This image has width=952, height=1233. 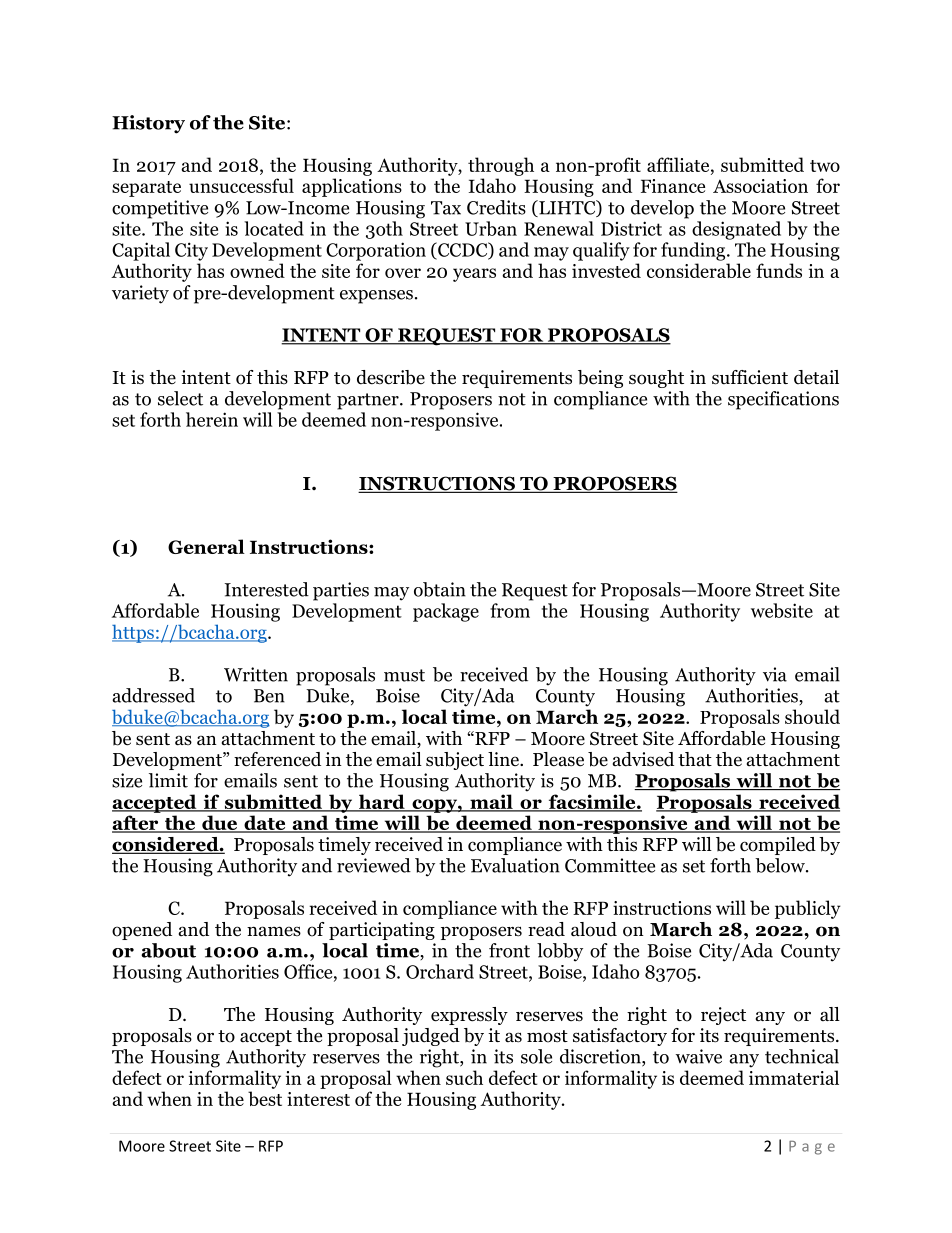 What do you see at coordinates (783, 400) in the image?
I see `specifications` at bounding box center [783, 400].
